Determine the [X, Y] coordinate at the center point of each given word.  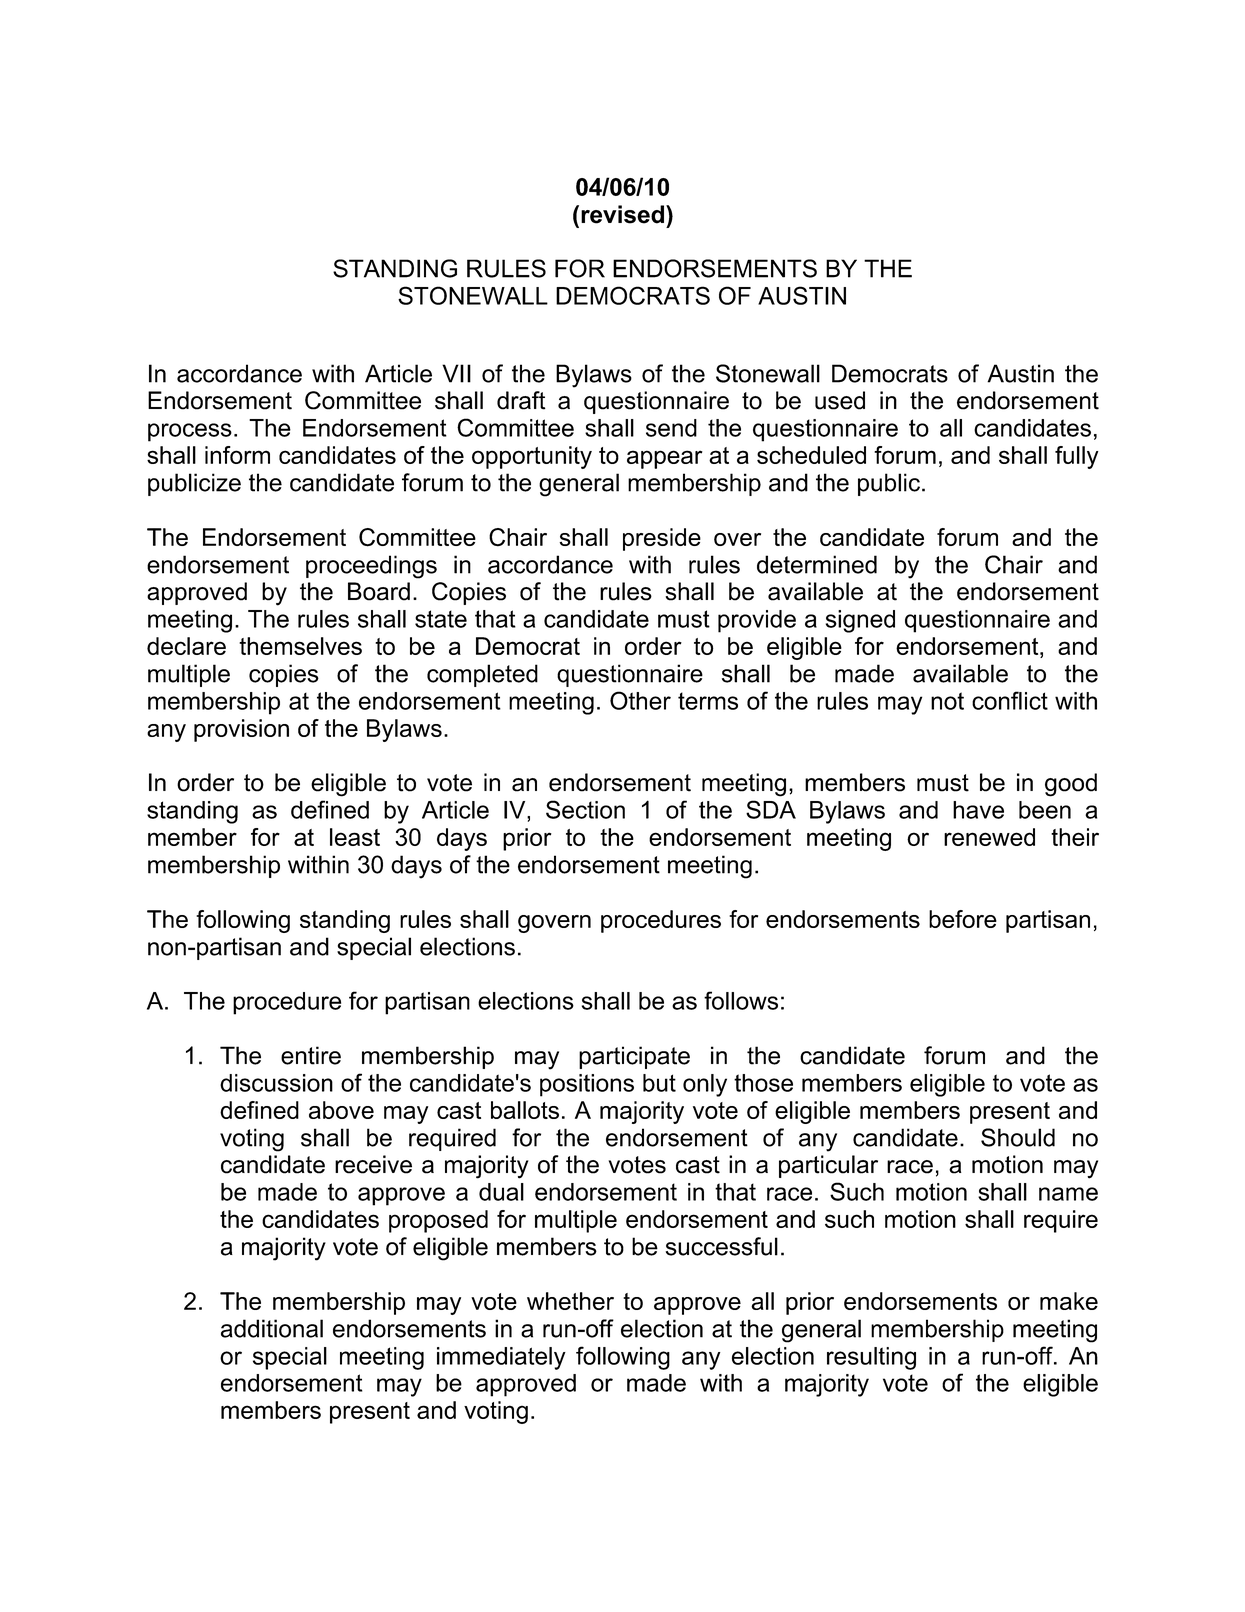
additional [272, 1328]
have [978, 810]
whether [570, 1301]
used [840, 400]
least [355, 837]
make [1069, 1301]
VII [456, 373]
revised [622, 214]
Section [585, 809]
